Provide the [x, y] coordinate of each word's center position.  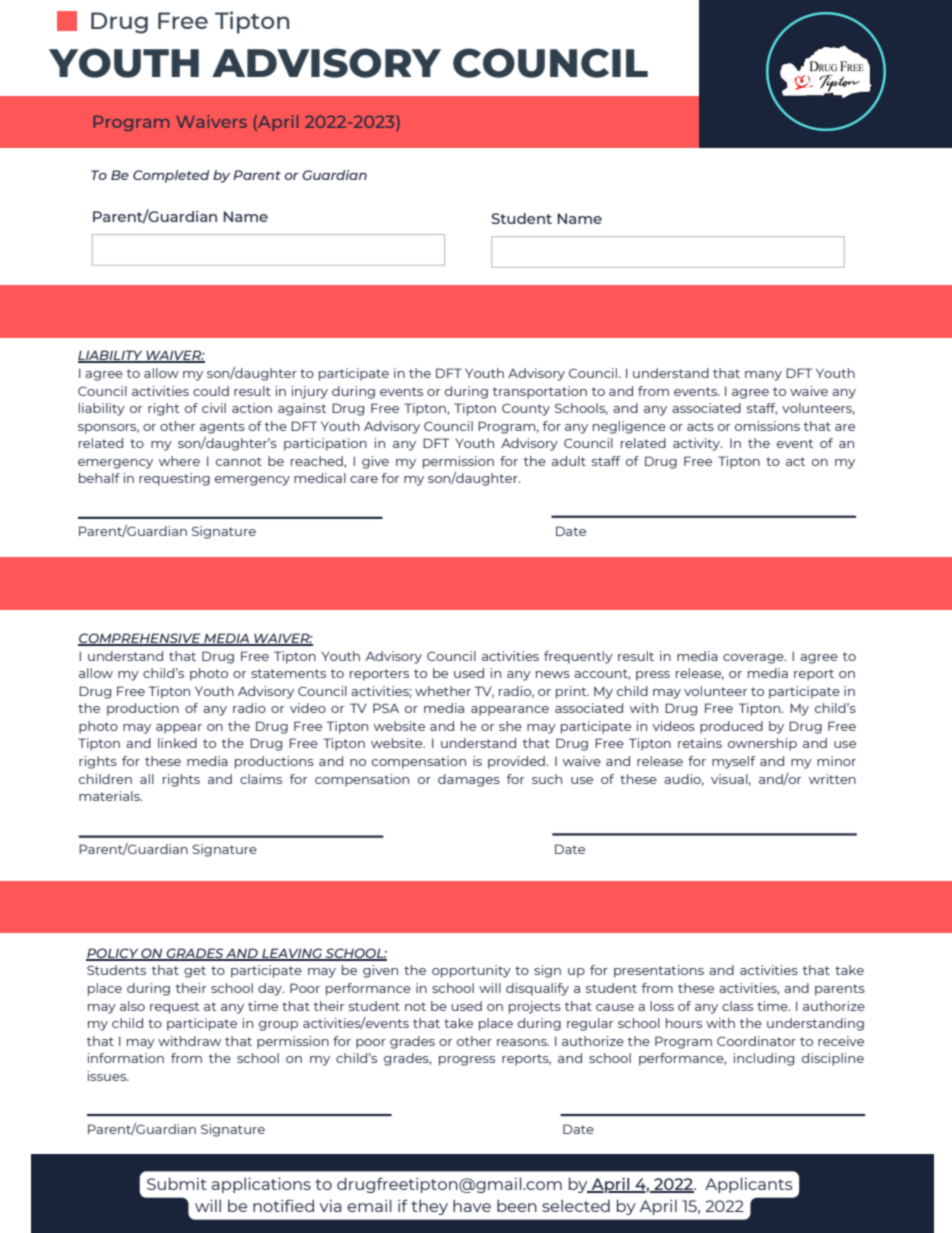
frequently [578, 657]
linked [177, 743]
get [195, 972]
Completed [171, 176]
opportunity [471, 971]
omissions [767, 426]
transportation [540, 392]
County [526, 409]
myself [733, 762]
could [211, 391]
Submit [177, 1183]
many [763, 376]
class [737, 1006]
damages [469, 780]
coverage [754, 659]
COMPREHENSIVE [140, 639]
